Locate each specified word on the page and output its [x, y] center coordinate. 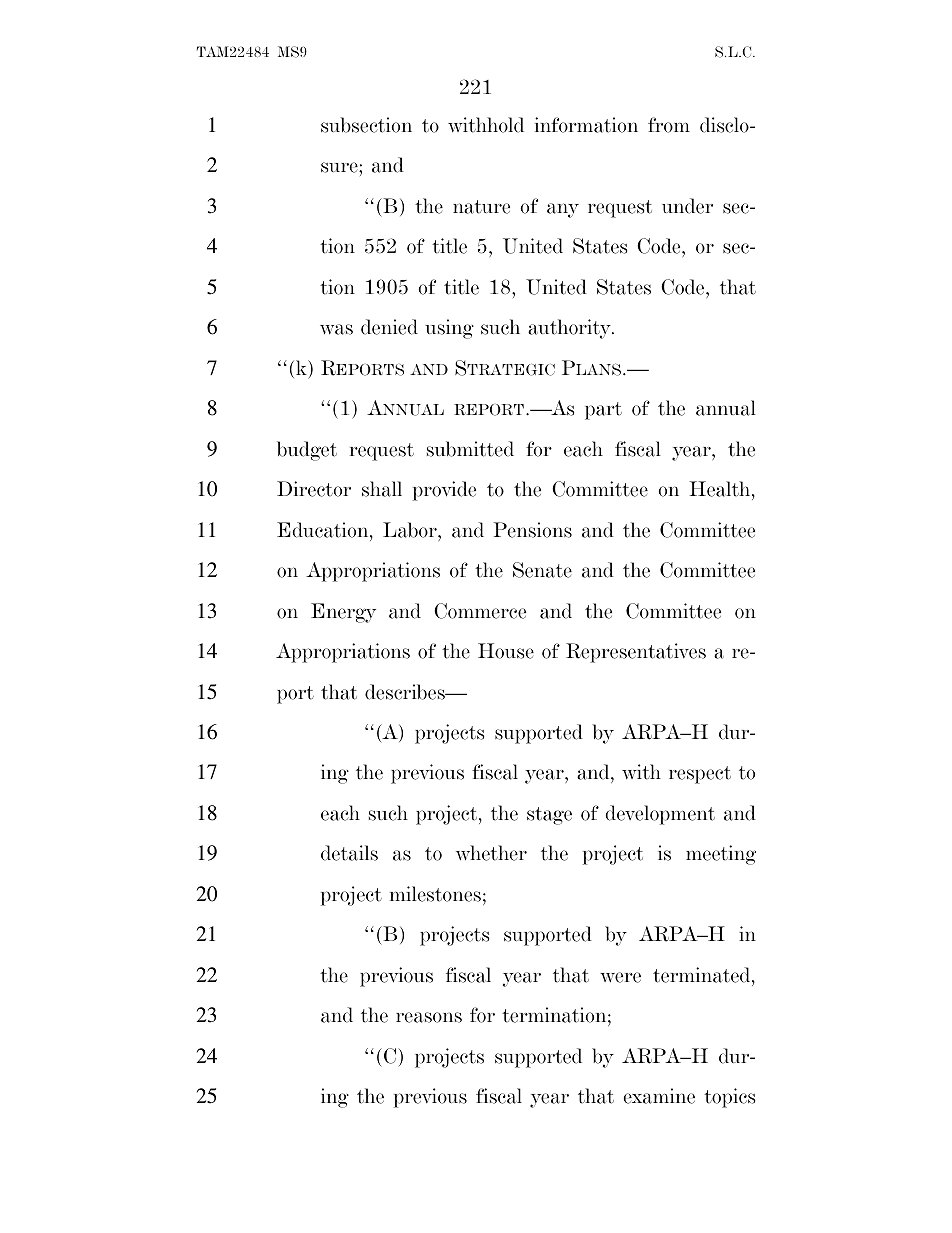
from [669, 125]
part [603, 411]
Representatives [636, 653]
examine [659, 1096]
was [336, 329]
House [506, 651]
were [620, 977]
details [349, 853]
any [563, 210]
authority [570, 329]
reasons [429, 1017]
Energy [343, 613]
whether [491, 853]
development [660, 815]
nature [481, 207]
